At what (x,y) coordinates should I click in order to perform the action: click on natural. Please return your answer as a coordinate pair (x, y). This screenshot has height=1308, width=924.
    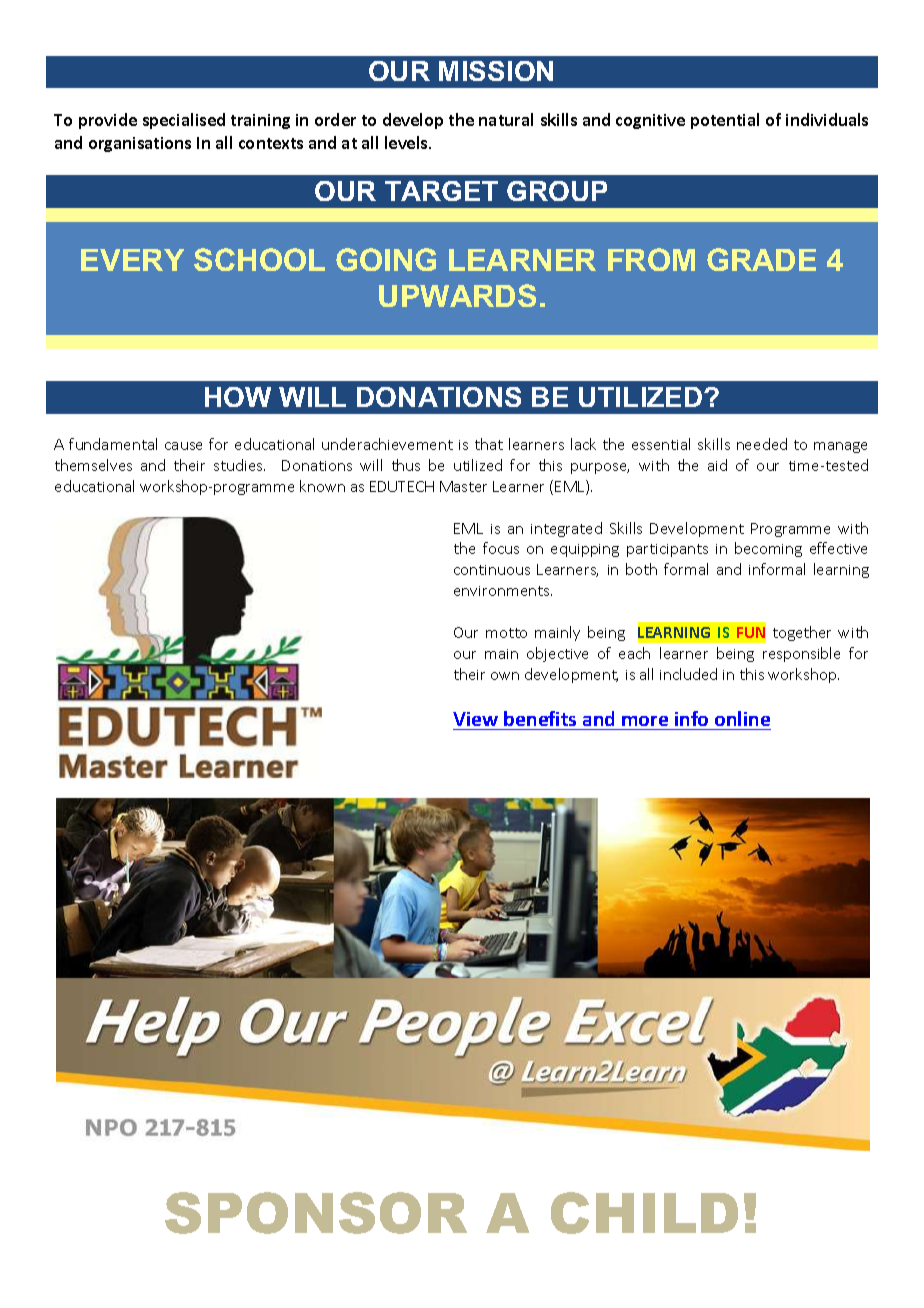
    Looking at the image, I should click on (506, 119).
